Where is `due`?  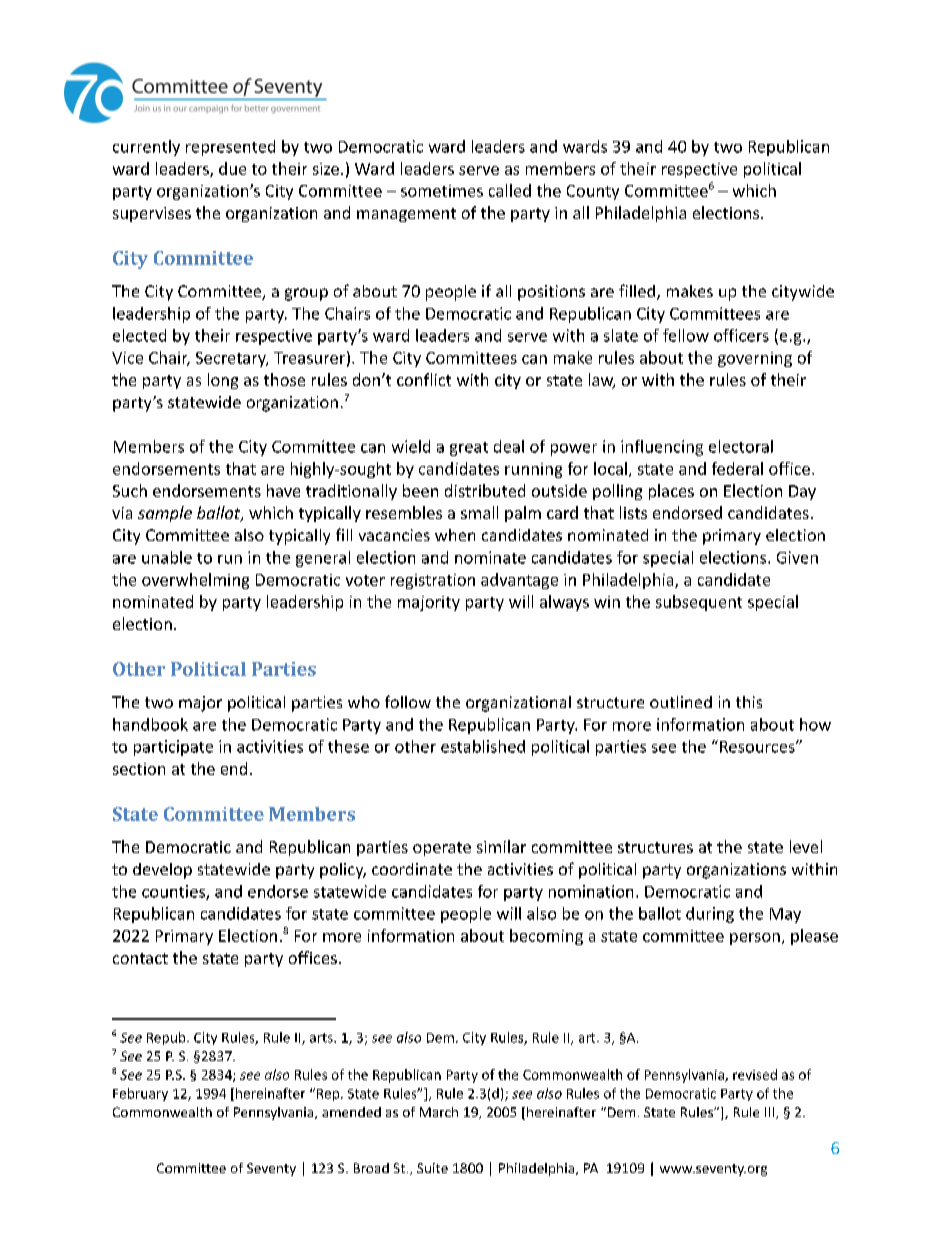
due is located at coordinates (232, 168).
